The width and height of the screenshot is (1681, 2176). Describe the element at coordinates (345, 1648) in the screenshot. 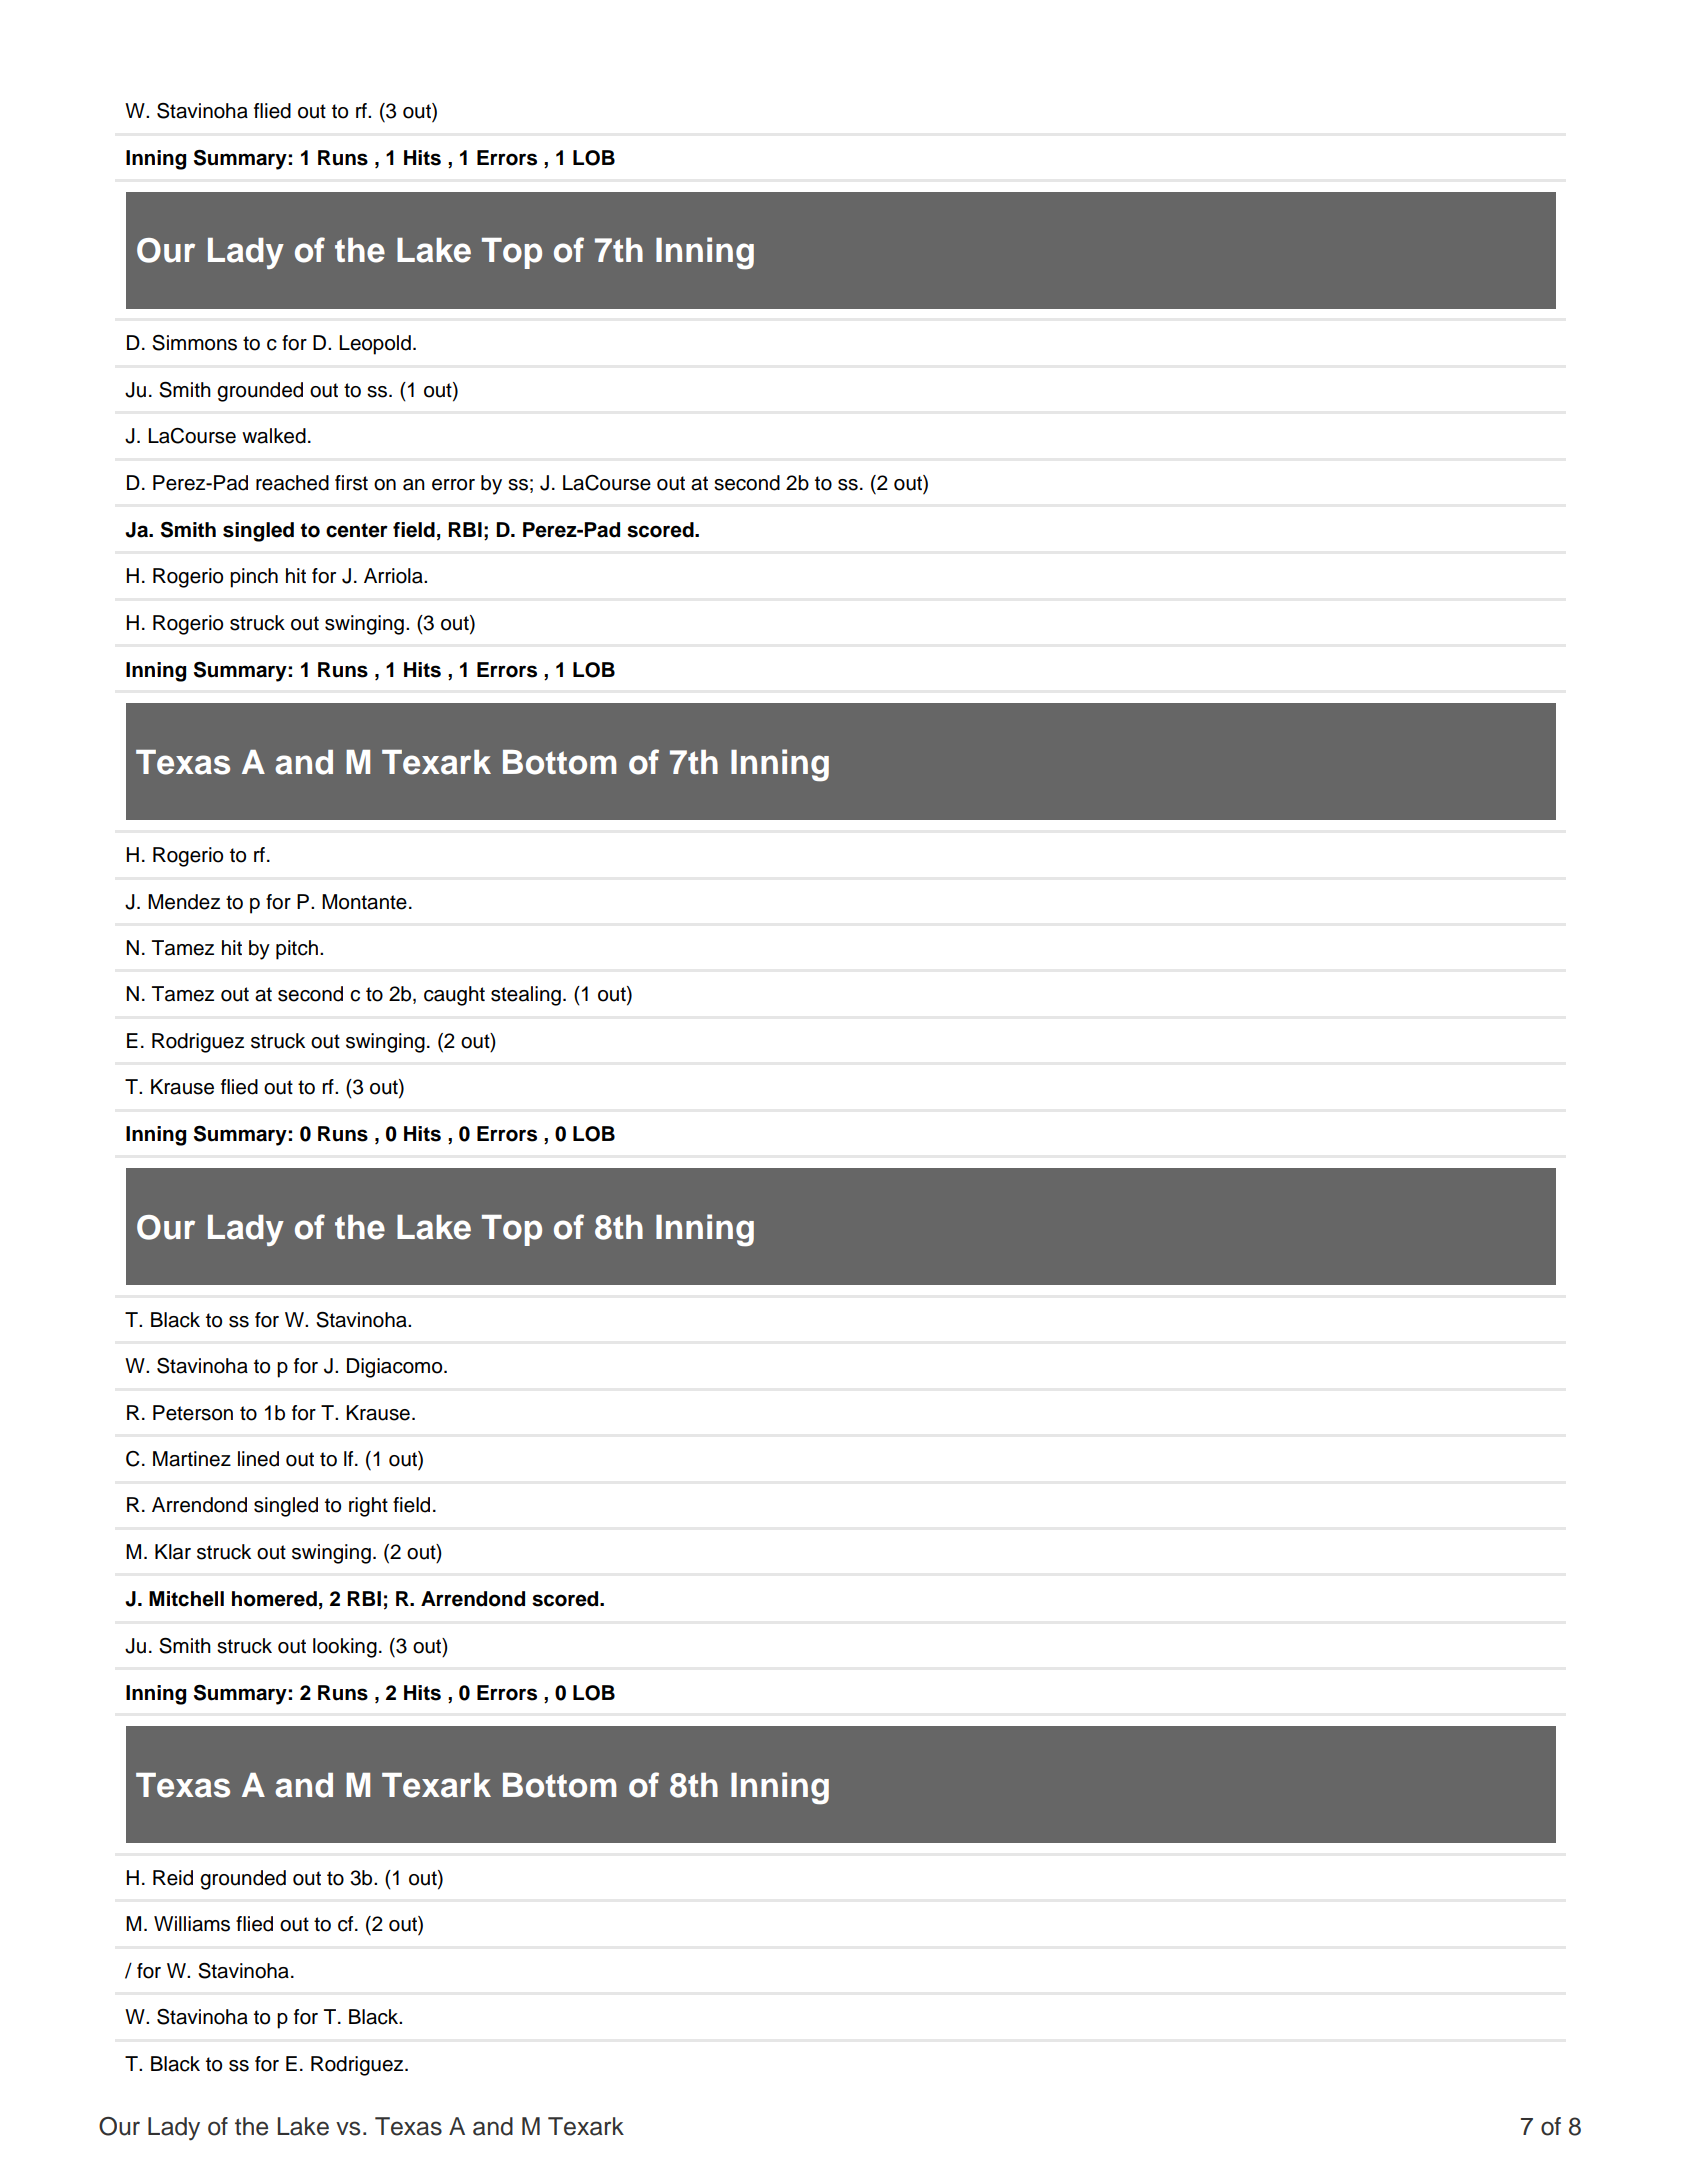

I see `looking` at that location.
